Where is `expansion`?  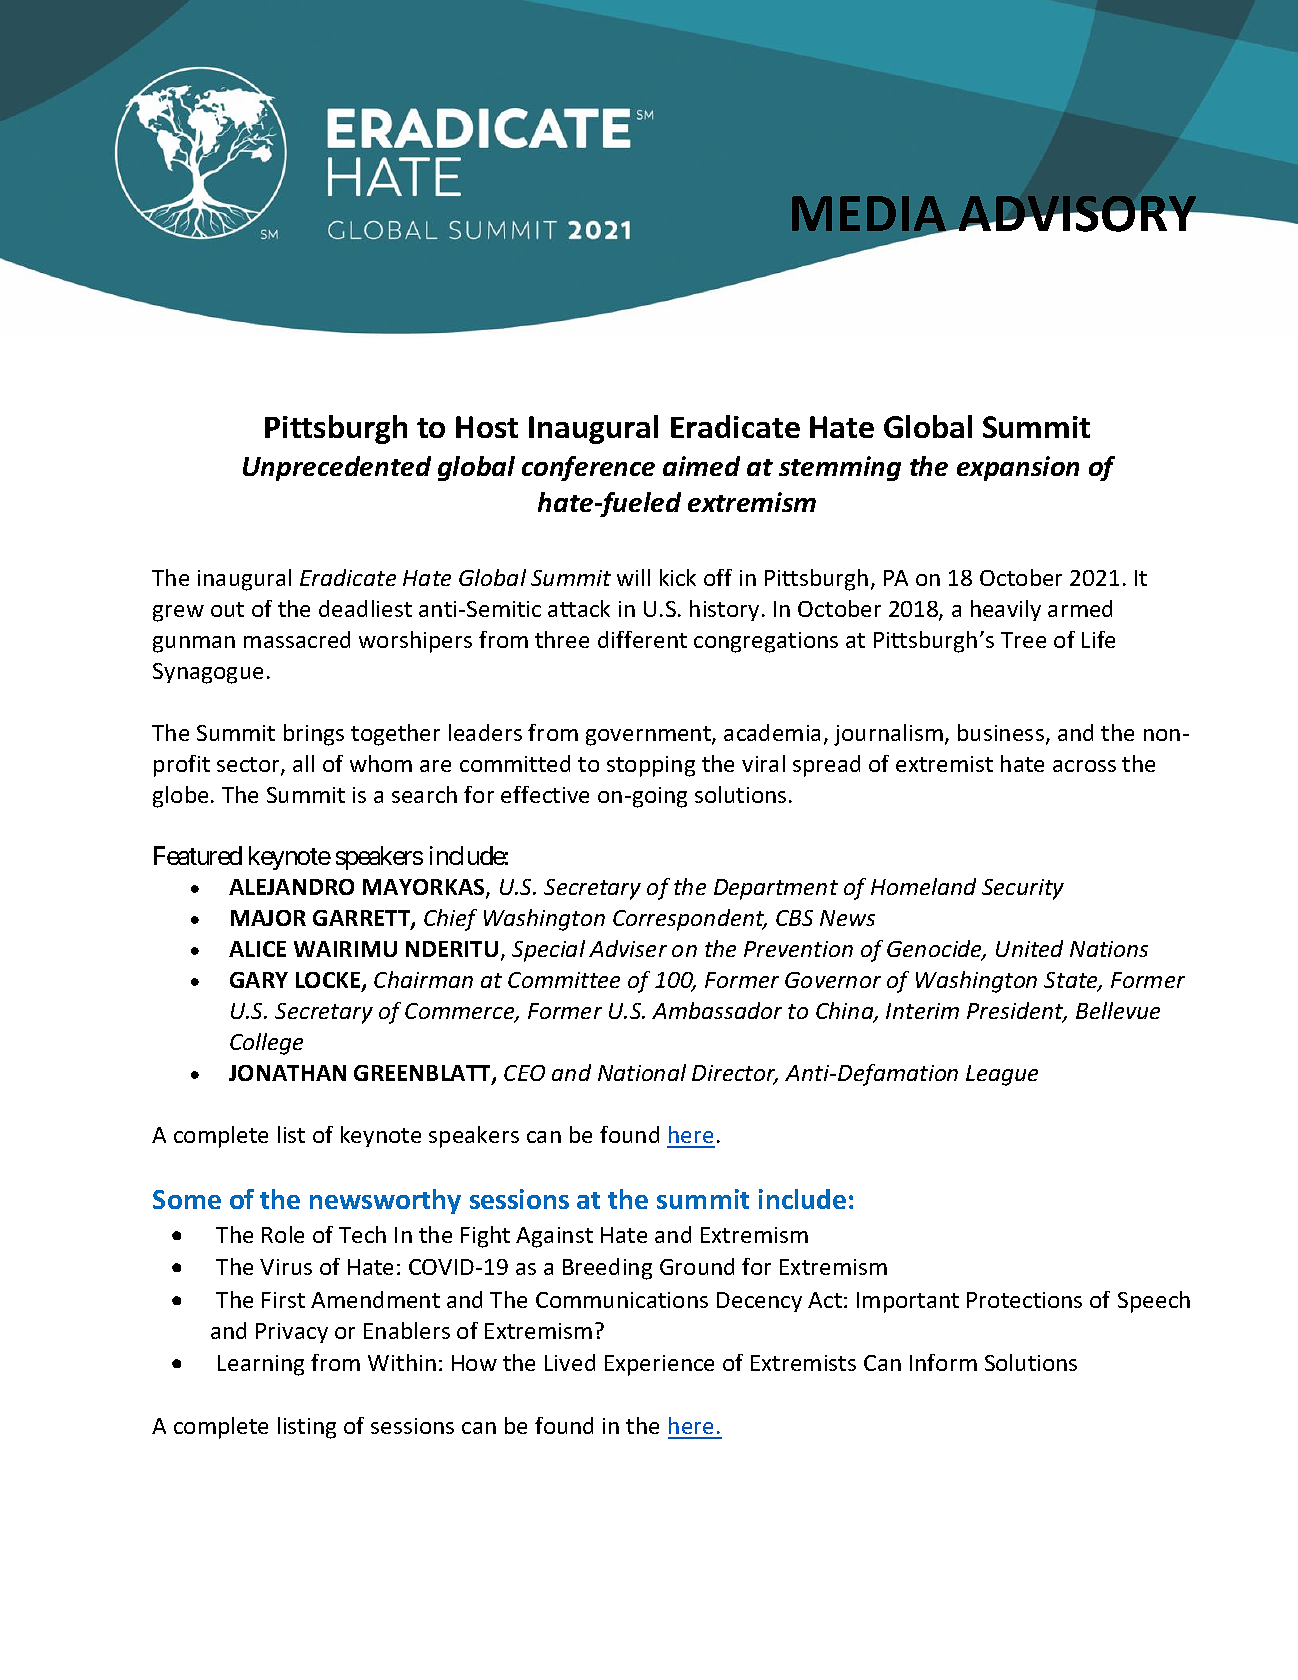 expansion is located at coordinates (1018, 468).
